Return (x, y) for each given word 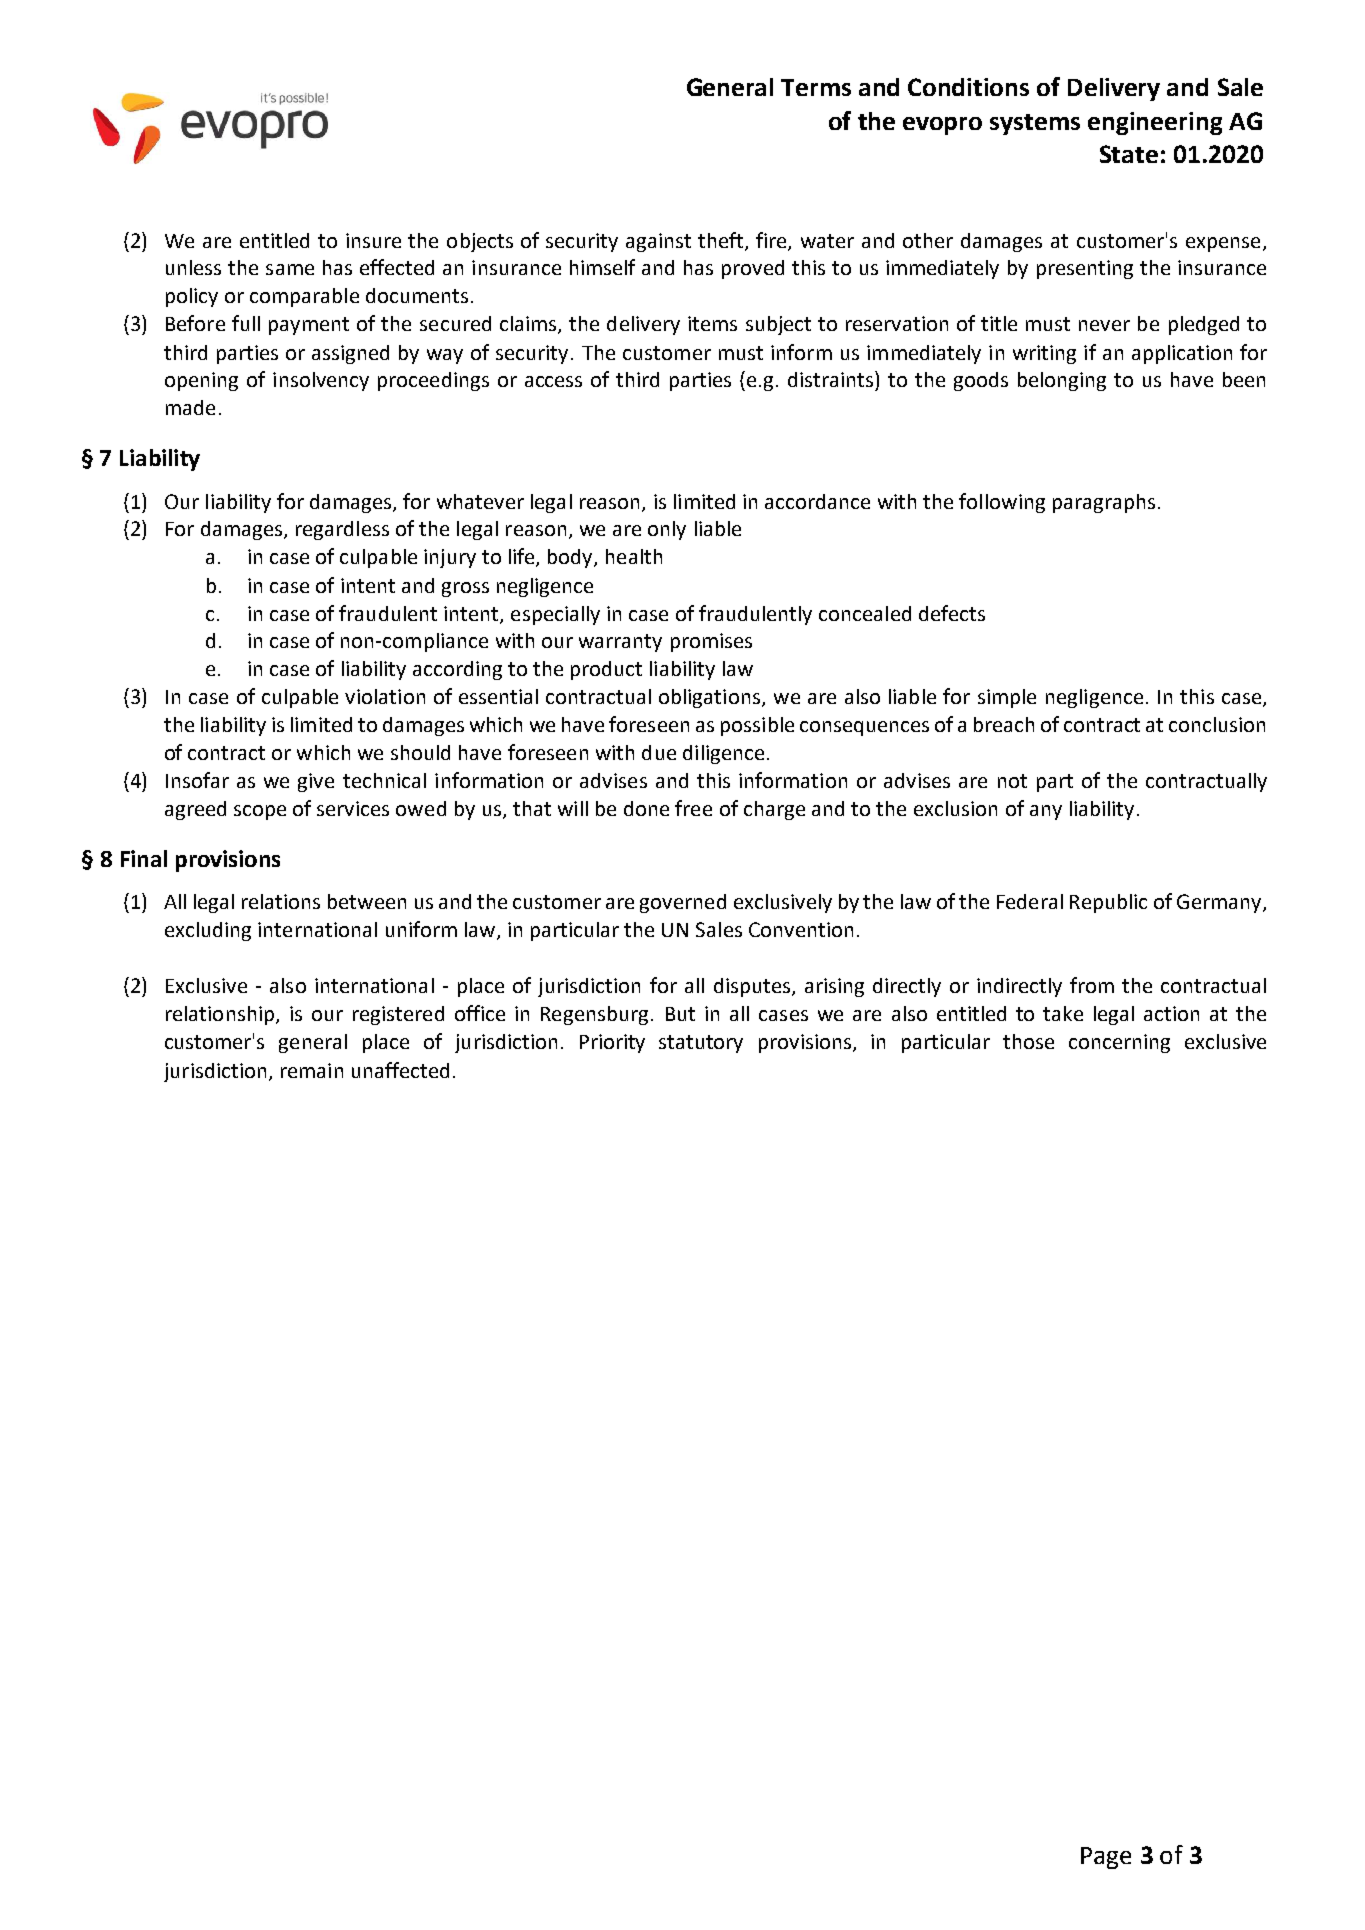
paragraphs (1104, 503)
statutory (701, 1044)
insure (373, 240)
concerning (1119, 1043)
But (680, 1014)
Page (1106, 1858)
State (1129, 154)
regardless (342, 530)
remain (312, 1070)
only (667, 530)
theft (722, 241)
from (1092, 985)
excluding (208, 931)
